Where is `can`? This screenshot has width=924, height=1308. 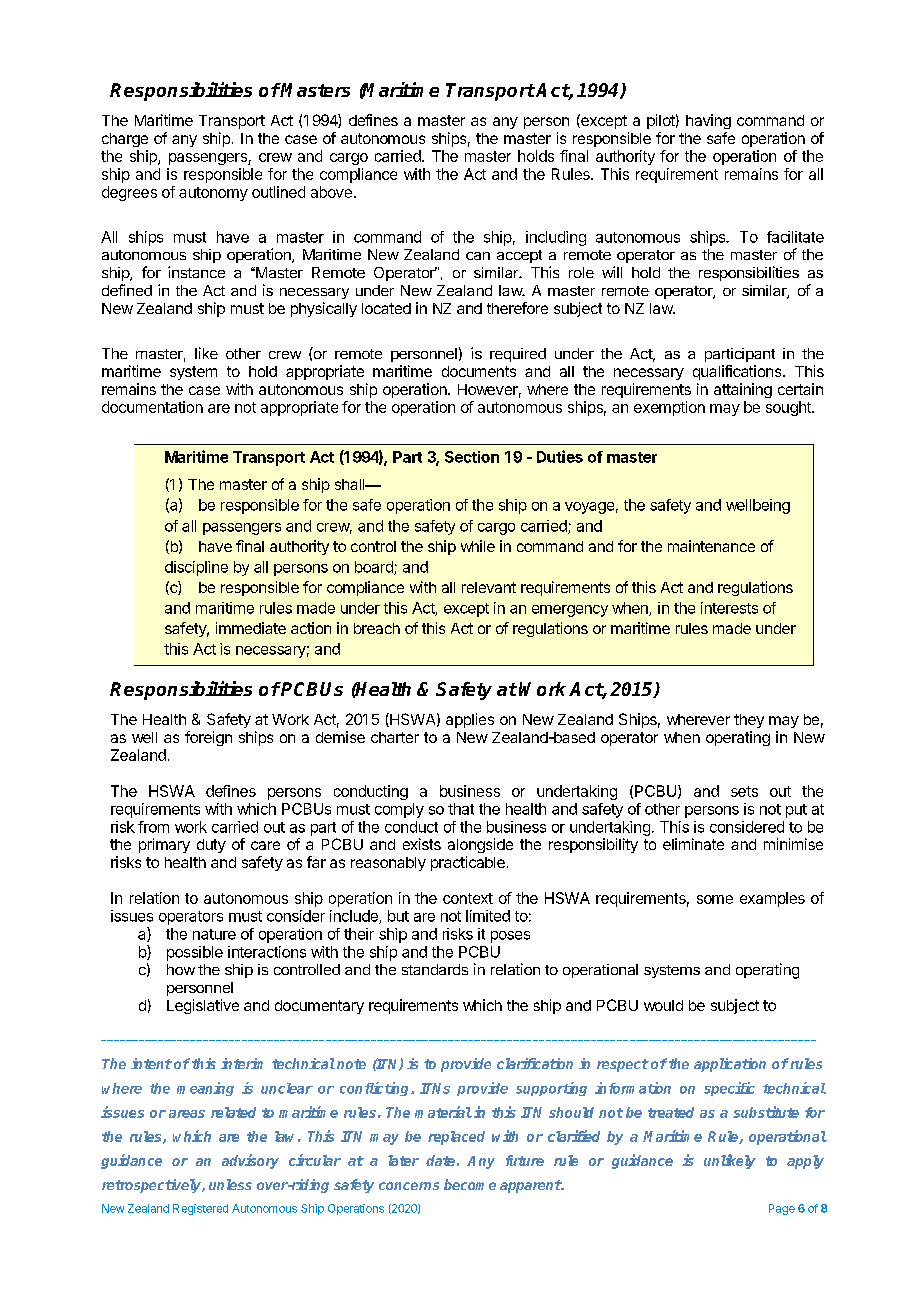
can is located at coordinates (478, 256).
